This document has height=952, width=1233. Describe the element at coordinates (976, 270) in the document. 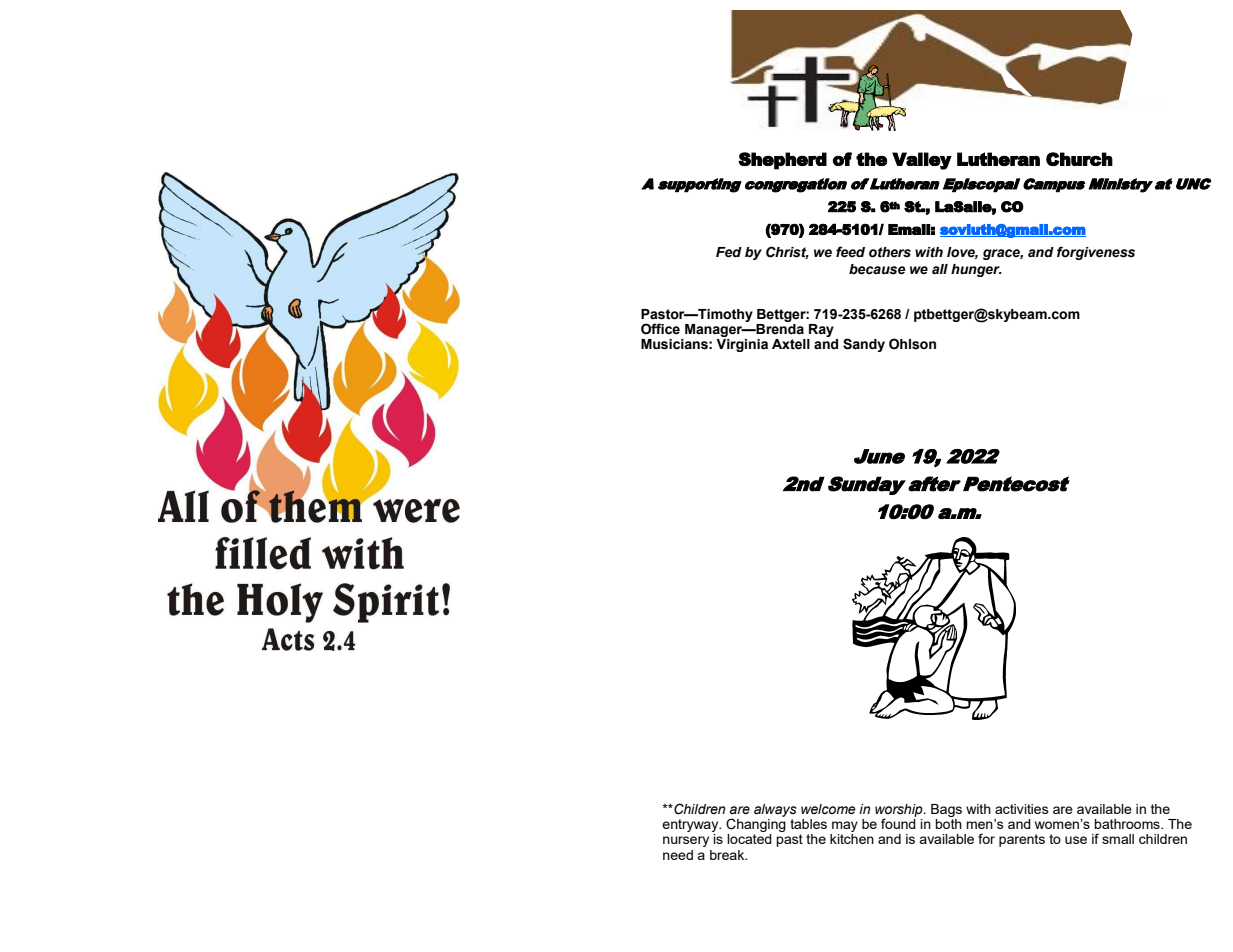

I see `hunger` at that location.
